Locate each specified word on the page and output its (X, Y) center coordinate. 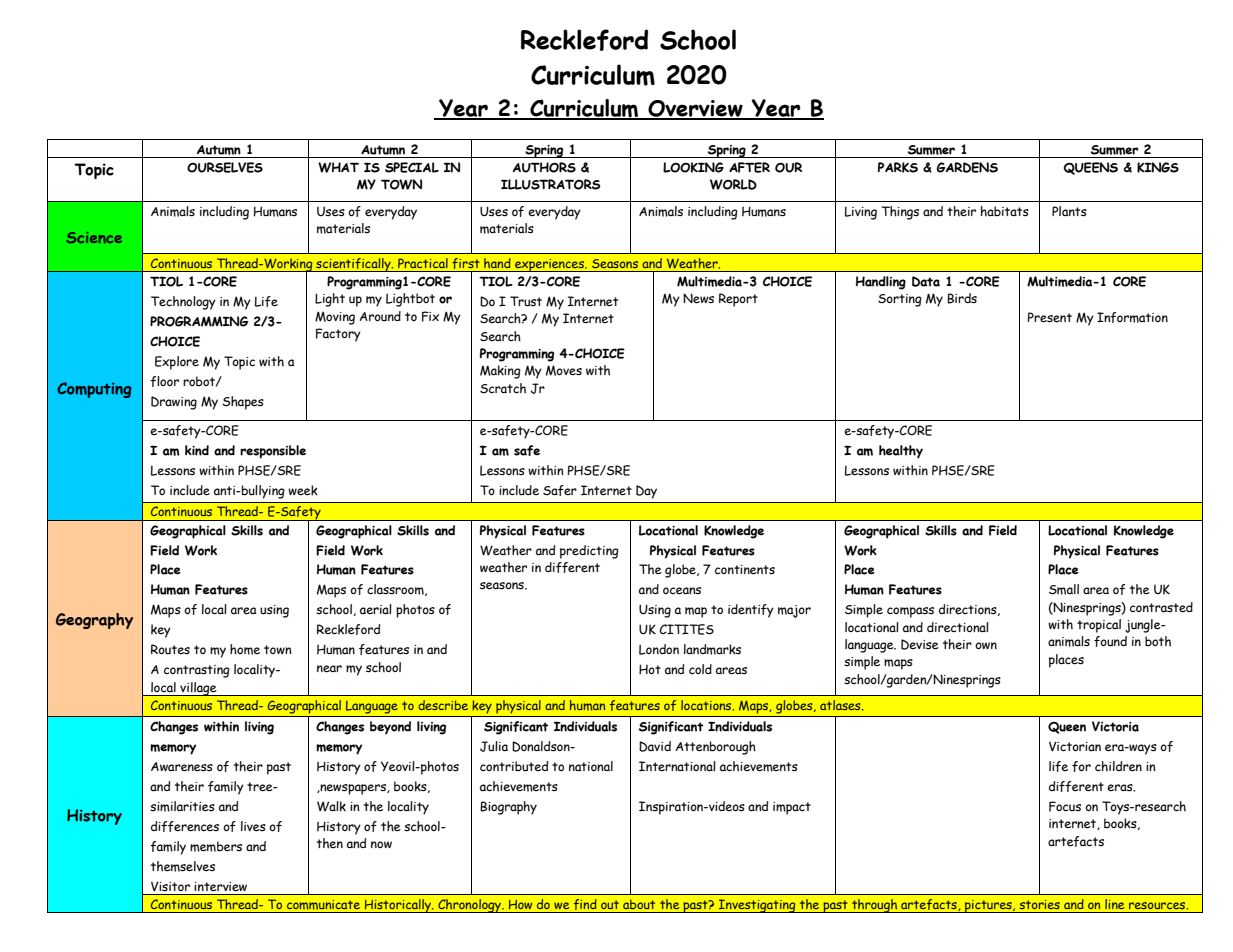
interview (221, 886)
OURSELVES (225, 167)
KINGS (1158, 167)
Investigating (757, 906)
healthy (901, 452)
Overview (695, 109)
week (303, 490)
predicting (589, 552)
